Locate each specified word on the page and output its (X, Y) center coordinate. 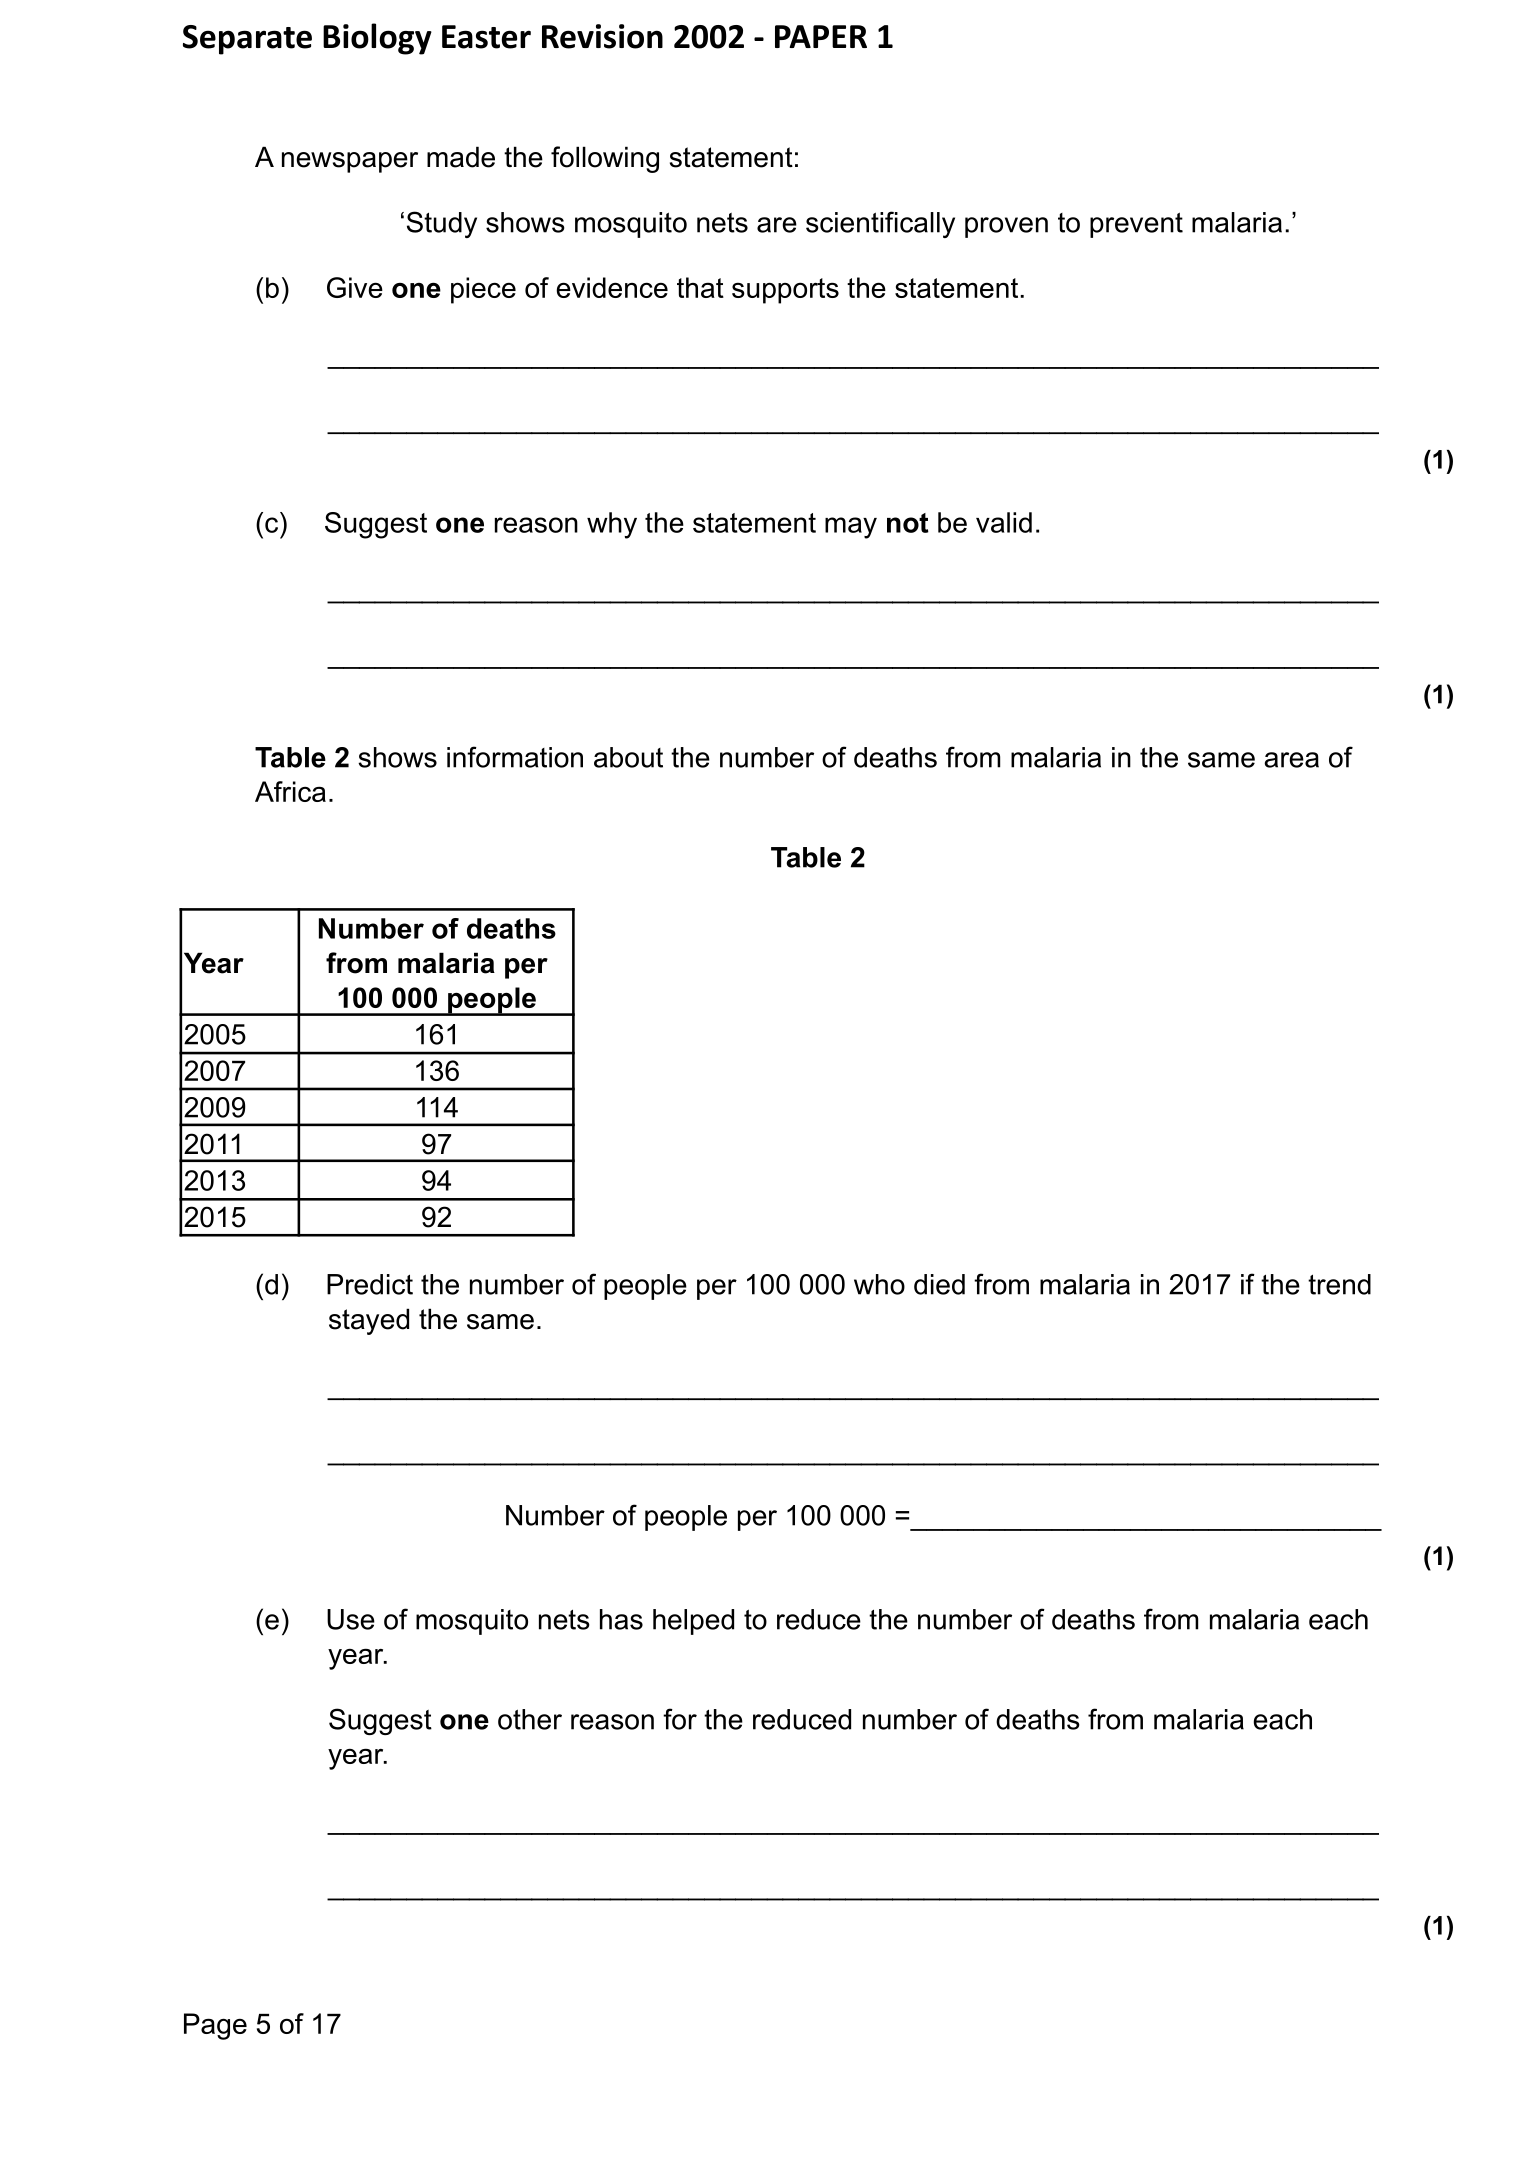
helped (693, 1622)
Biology (377, 39)
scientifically (880, 224)
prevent (1136, 225)
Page (215, 2026)
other (530, 1719)
